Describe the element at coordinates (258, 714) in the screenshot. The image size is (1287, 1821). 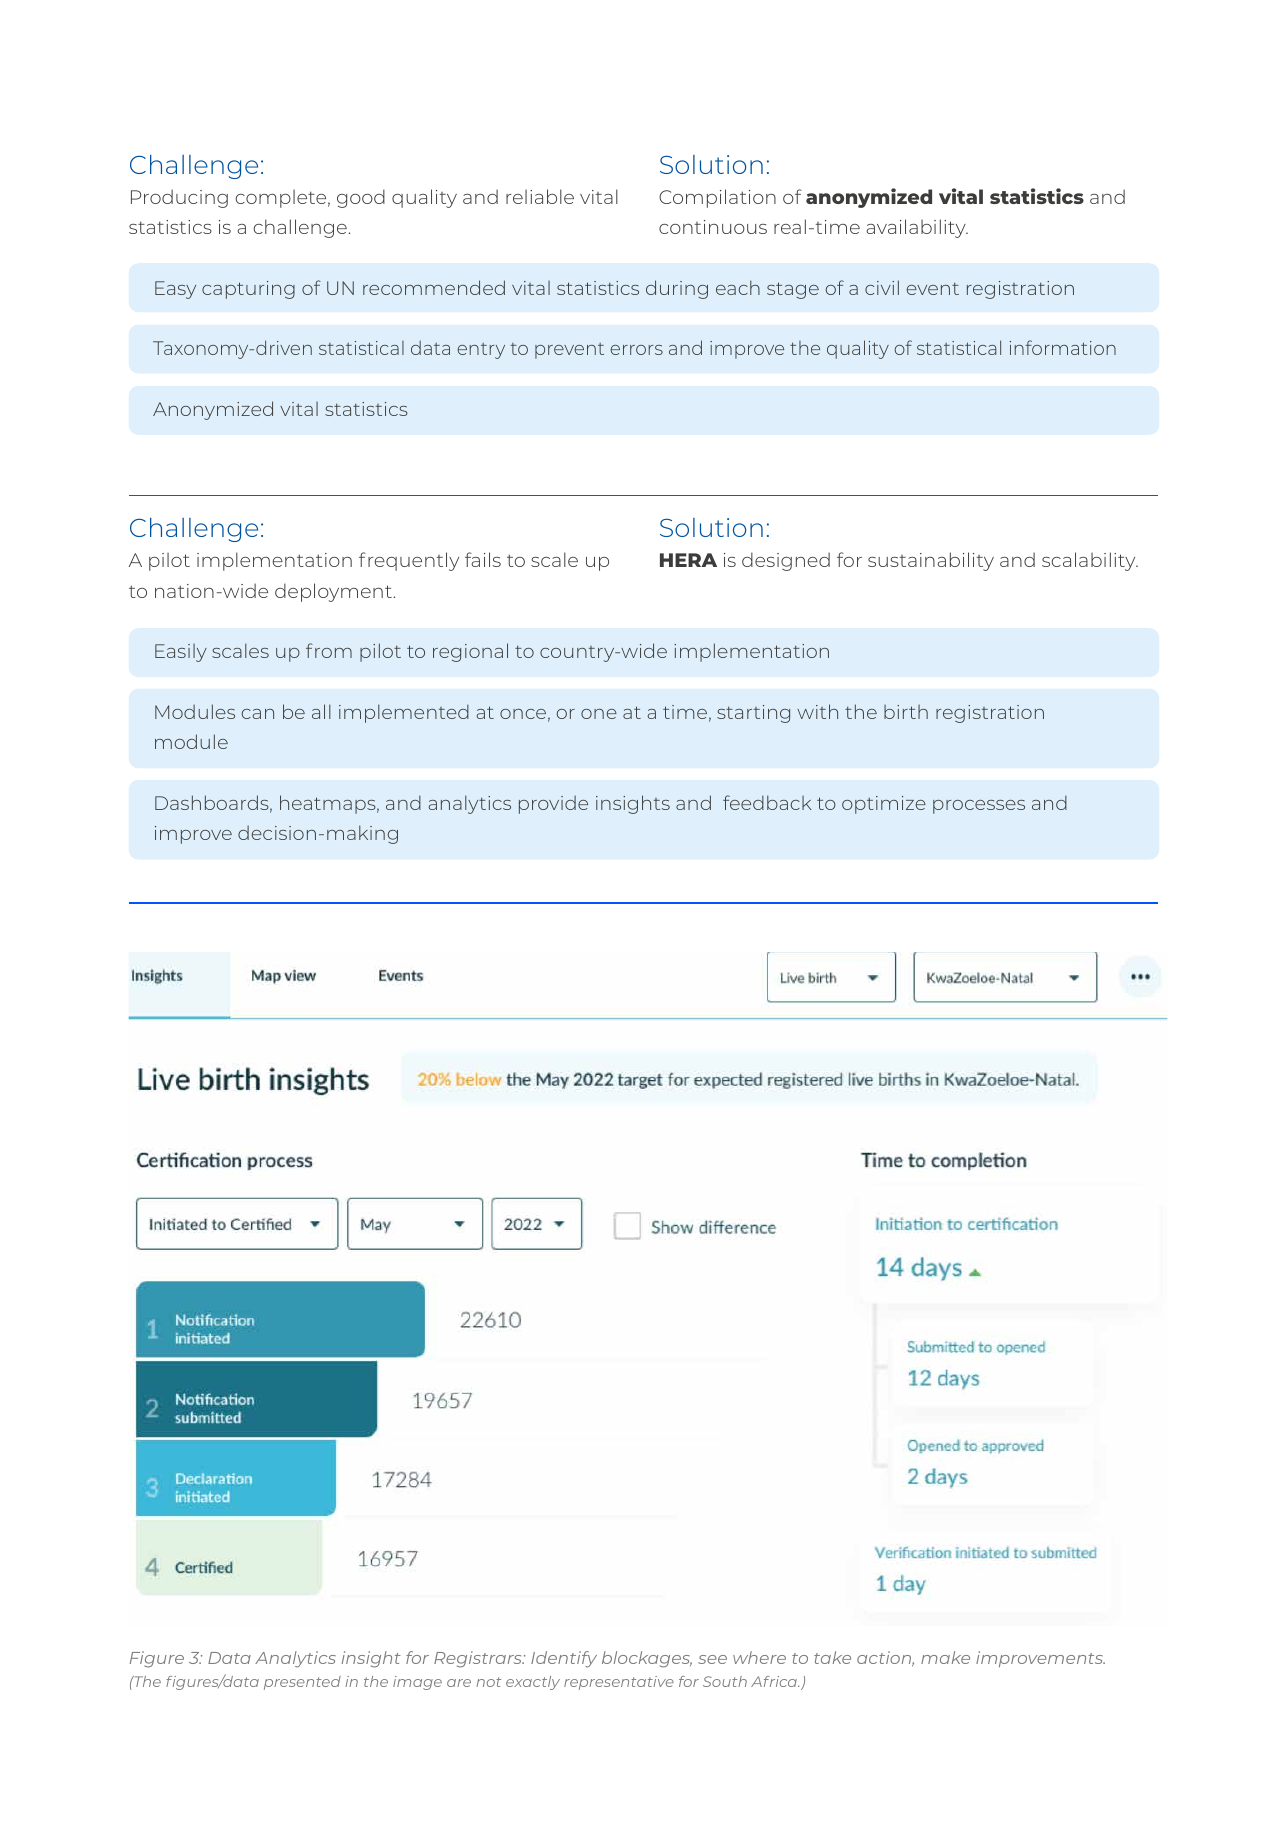
I see `can` at that location.
